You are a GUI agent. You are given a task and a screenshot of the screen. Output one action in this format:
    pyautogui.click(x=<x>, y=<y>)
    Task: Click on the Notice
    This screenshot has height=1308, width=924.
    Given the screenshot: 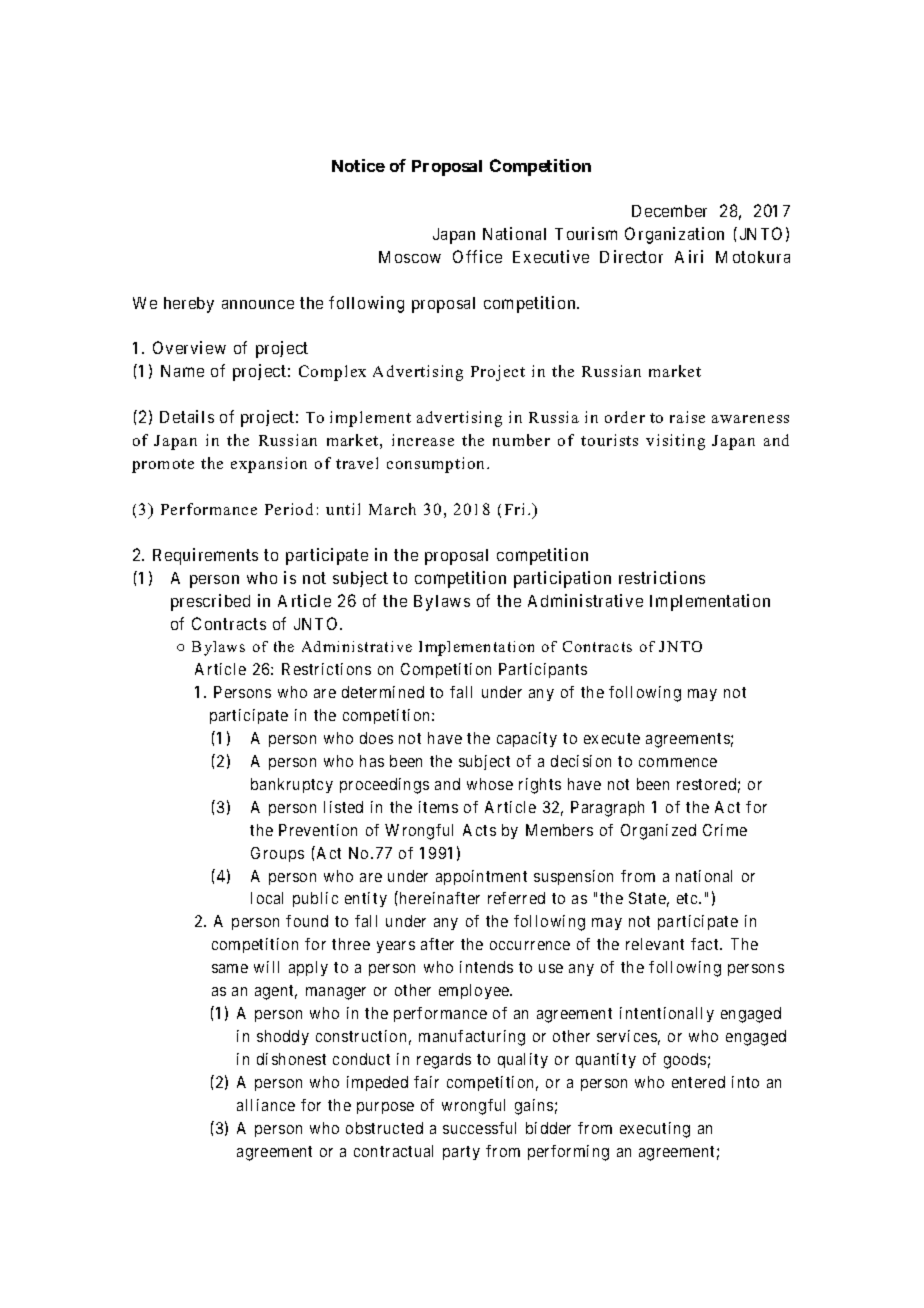 What is the action you would take?
    pyautogui.click(x=358, y=165)
